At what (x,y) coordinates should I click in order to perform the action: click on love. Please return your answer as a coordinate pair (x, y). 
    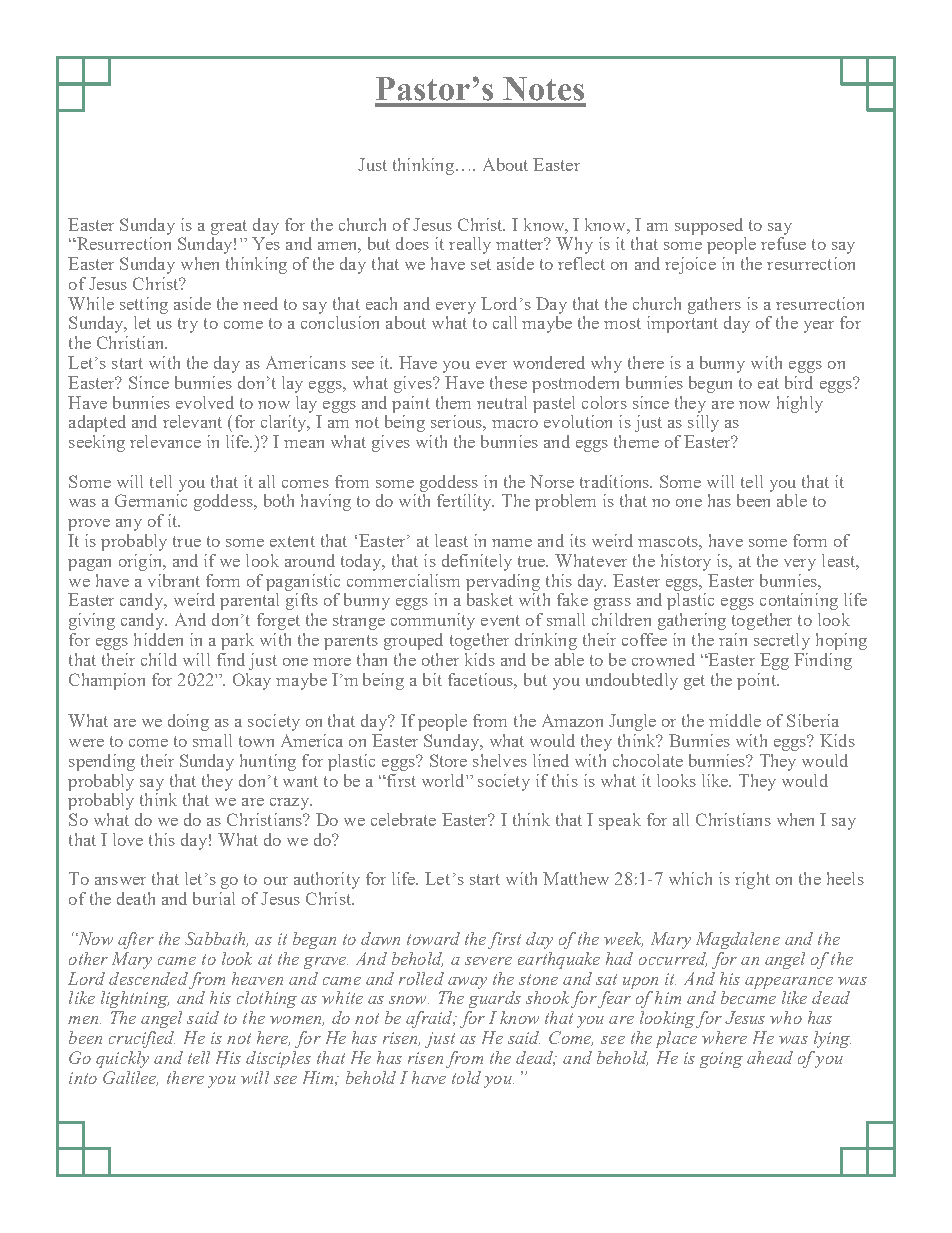
    Looking at the image, I should click on (128, 839).
